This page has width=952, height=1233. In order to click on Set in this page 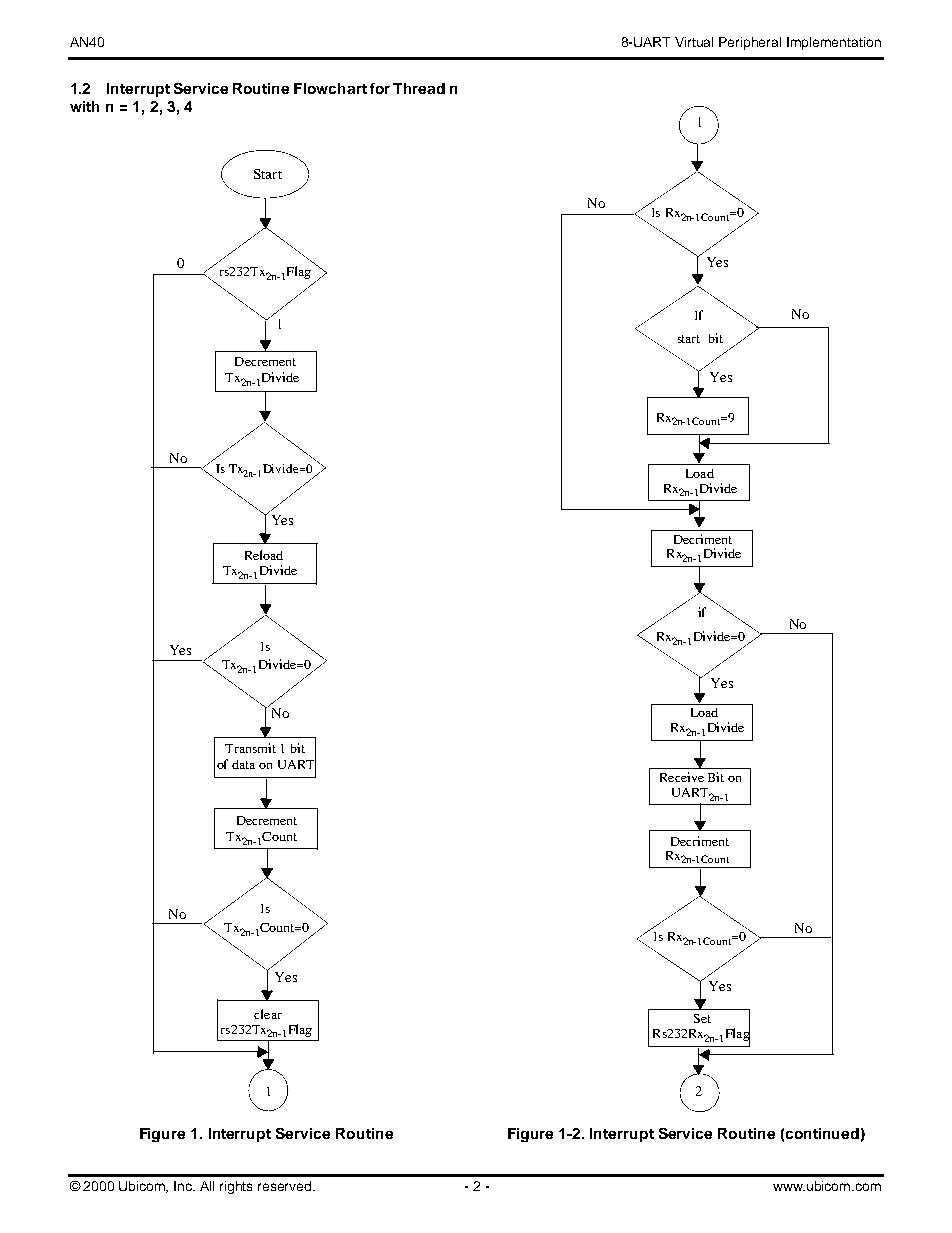, I will do `click(702, 1018)`.
